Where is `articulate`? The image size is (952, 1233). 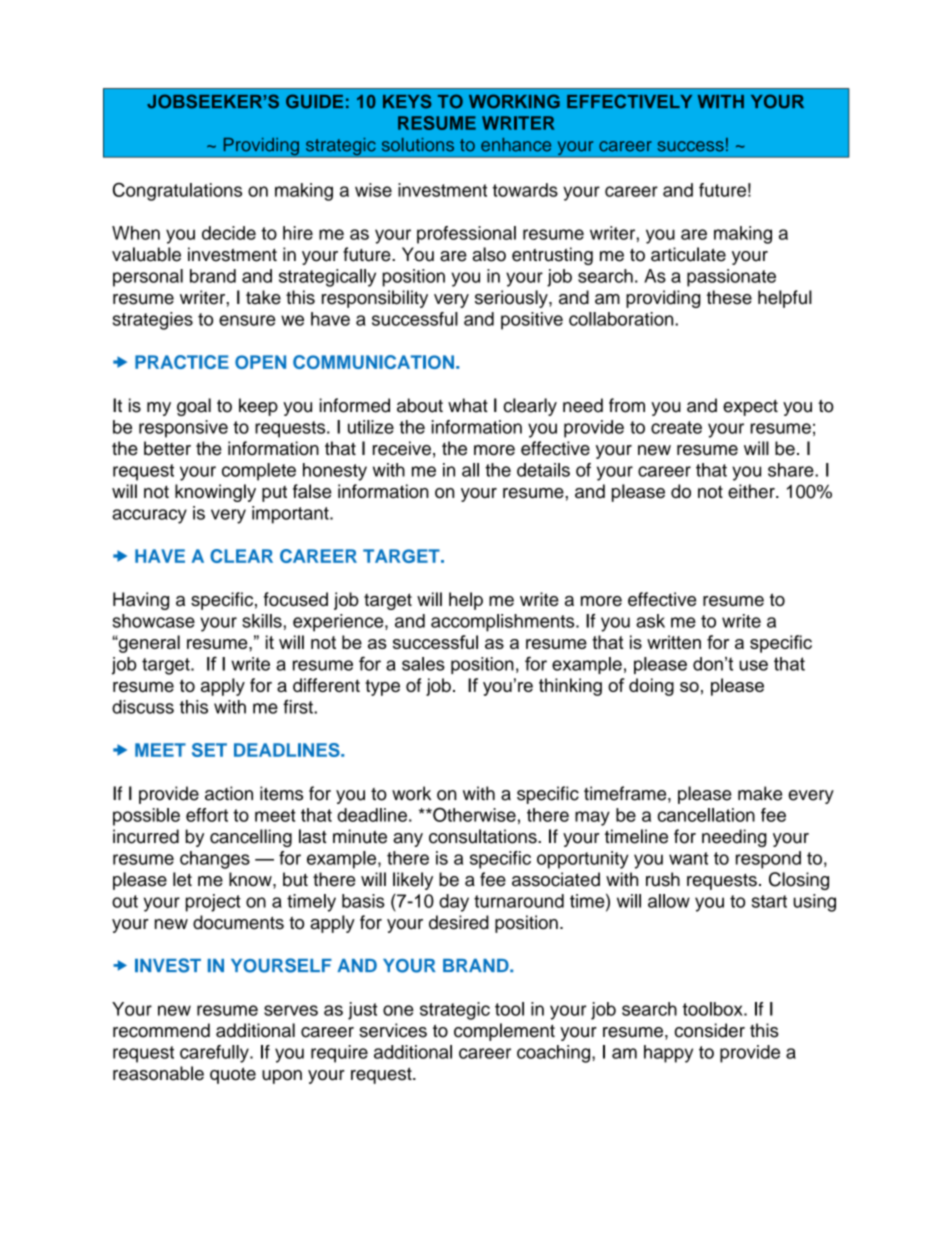
articulate is located at coordinates (688, 254).
